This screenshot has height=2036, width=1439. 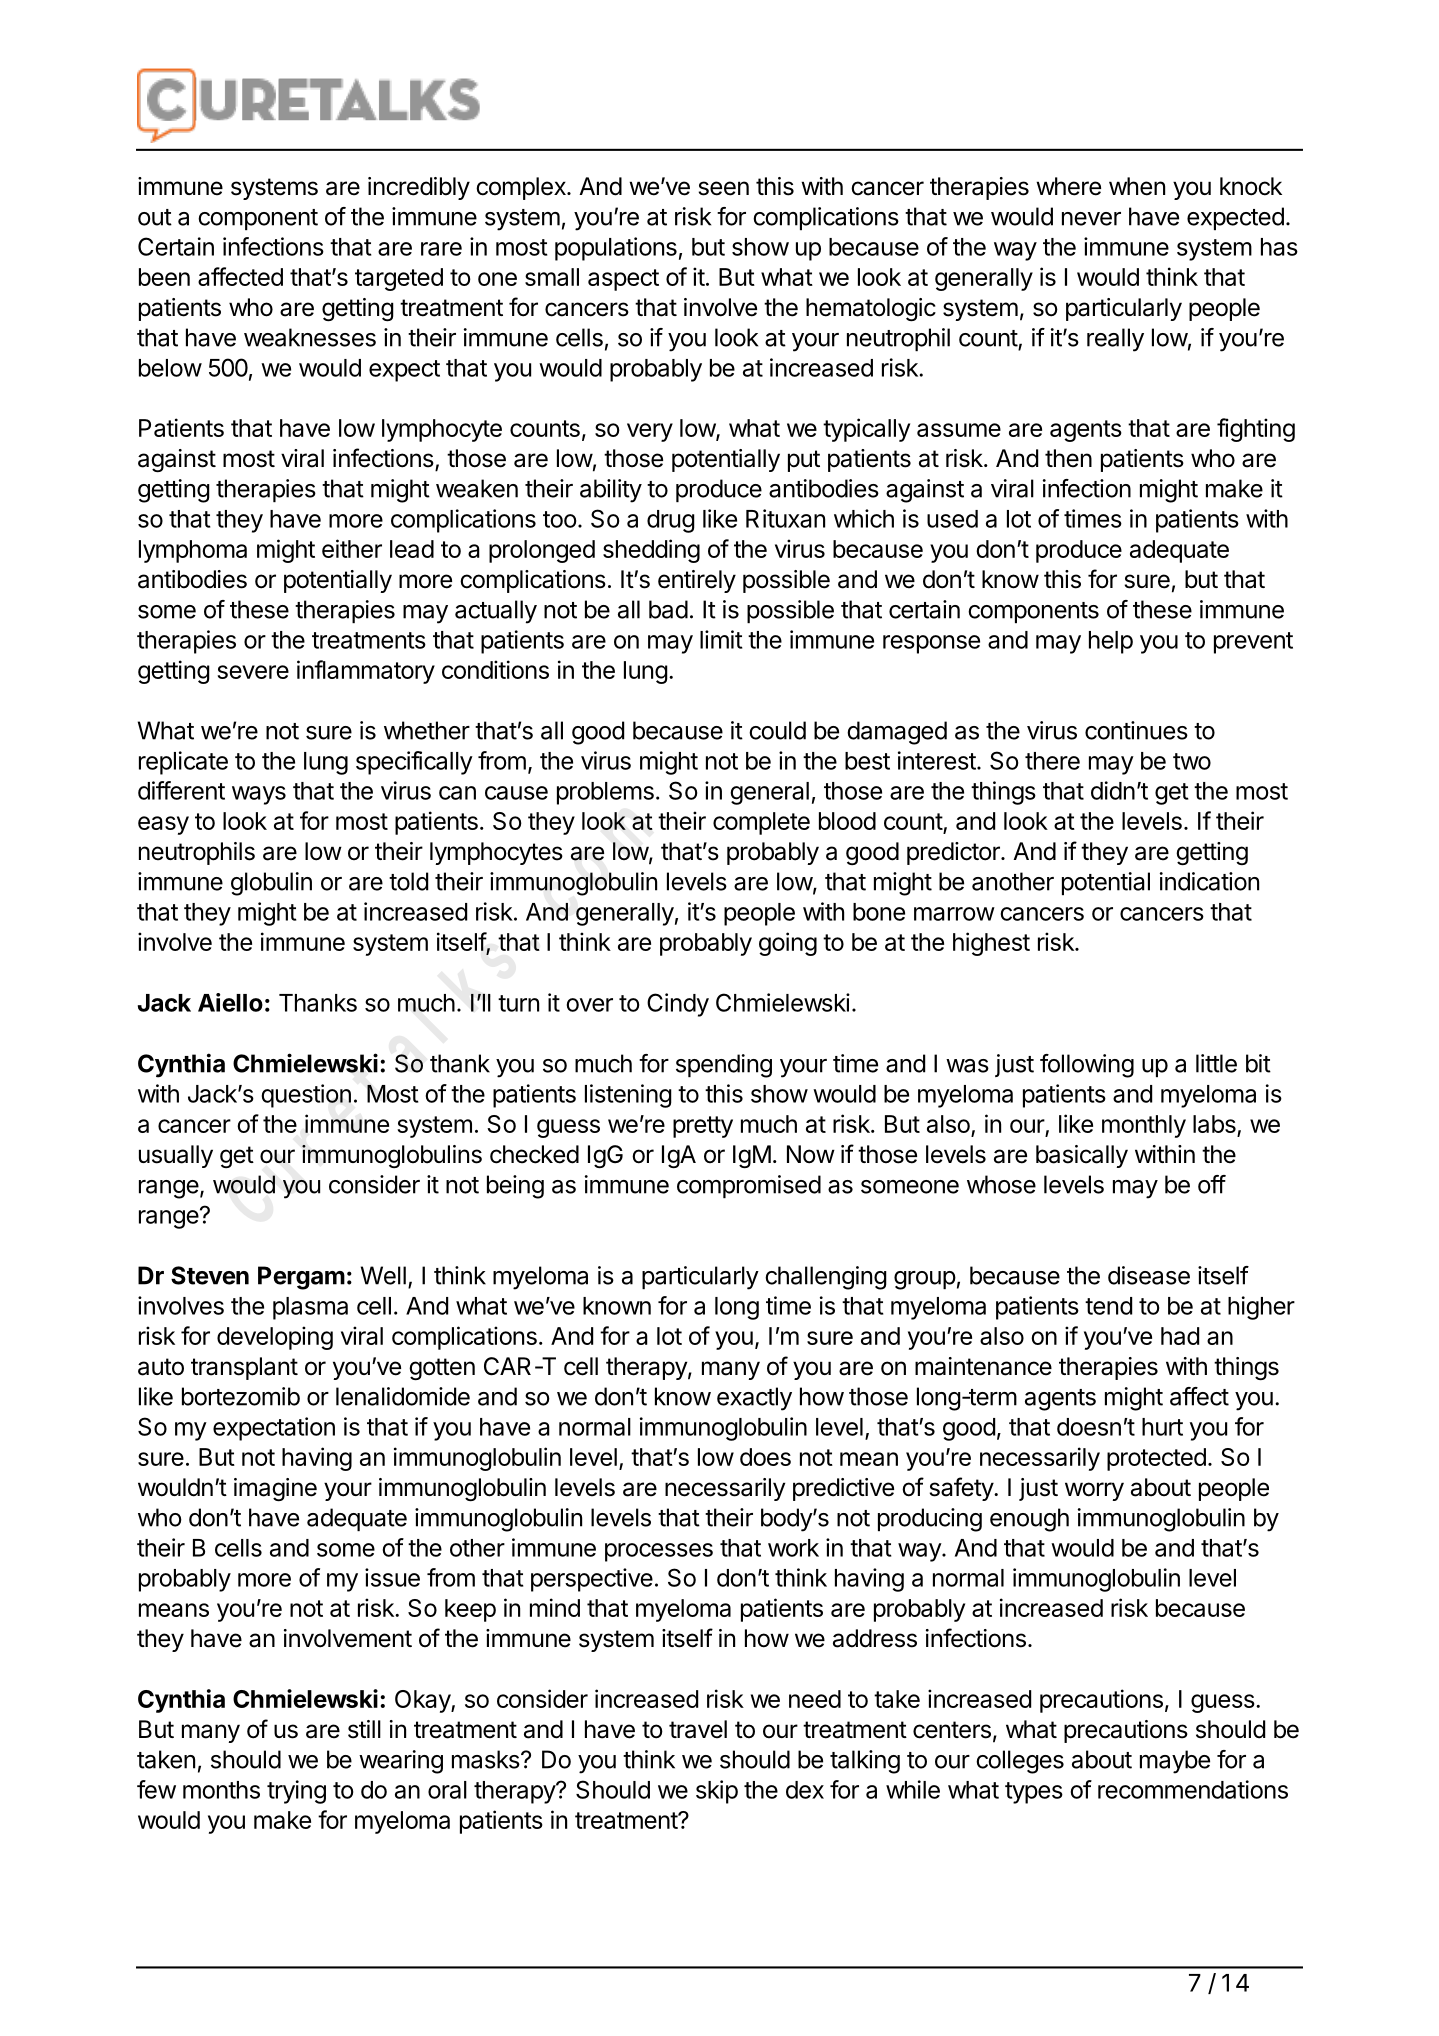 What do you see at coordinates (1156, 1459) in the screenshot?
I see `protected` at bounding box center [1156, 1459].
